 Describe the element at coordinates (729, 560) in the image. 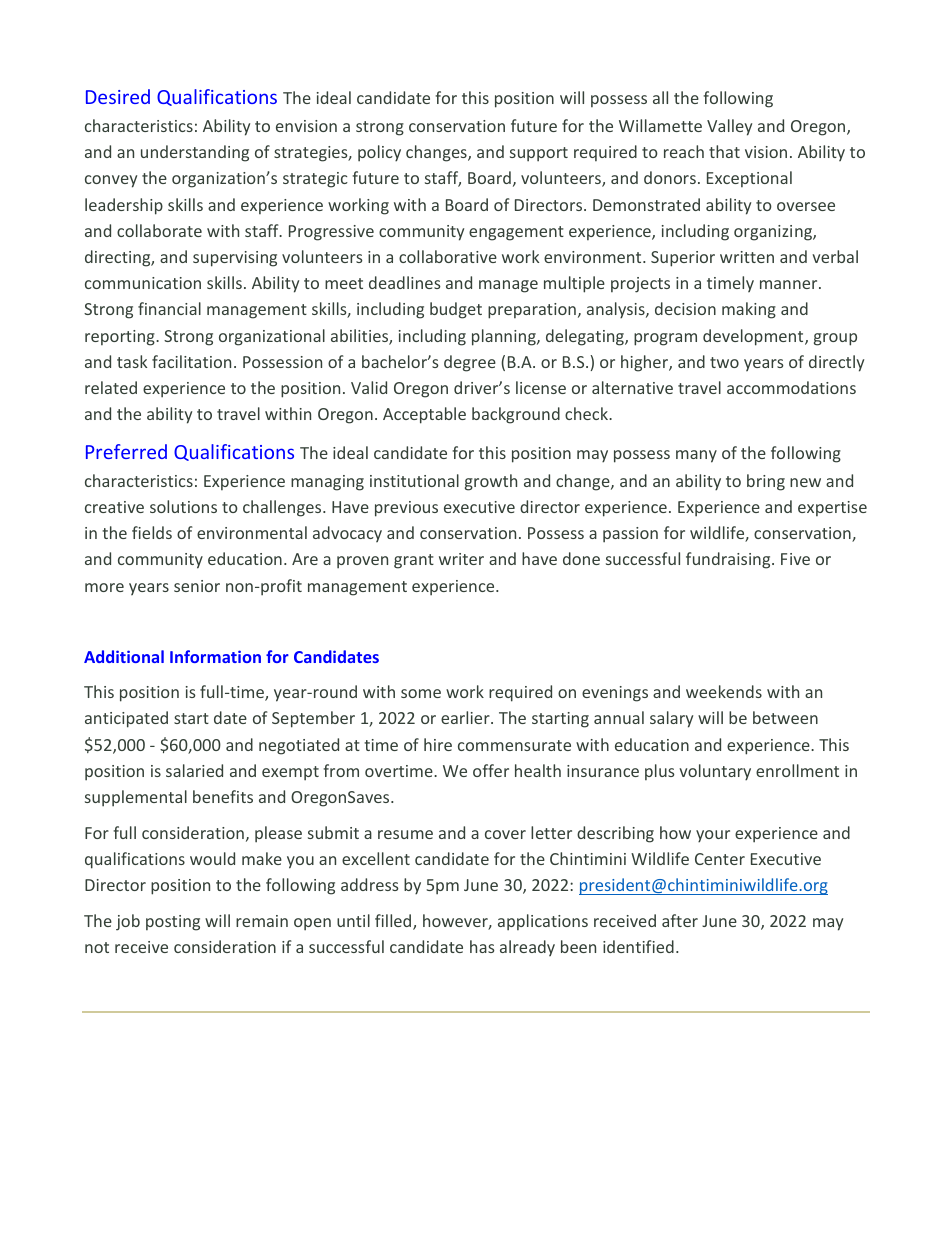

I see `fundraising` at that location.
